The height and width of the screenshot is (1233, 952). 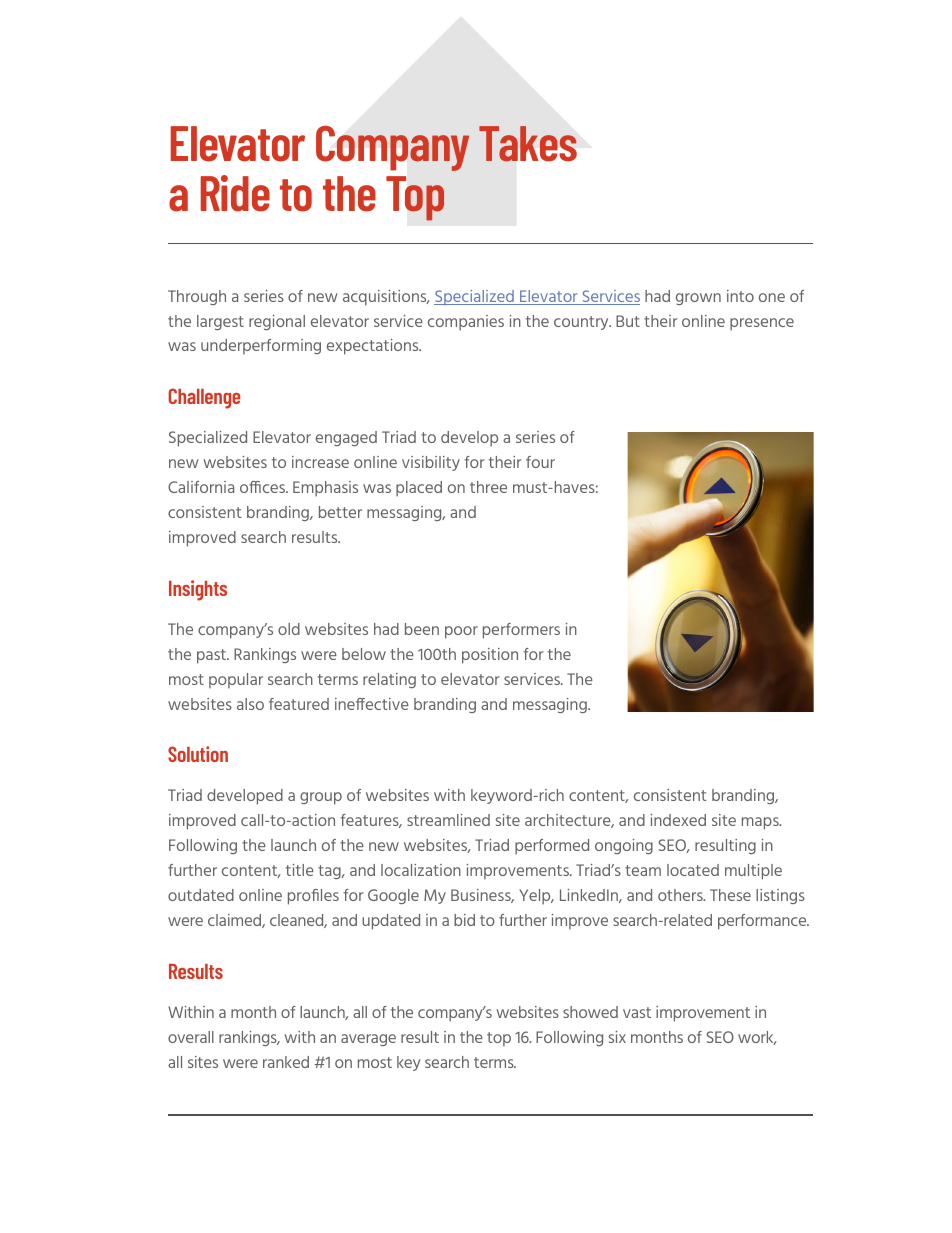 What do you see at coordinates (678, 820) in the screenshot?
I see `indexed` at bounding box center [678, 820].
